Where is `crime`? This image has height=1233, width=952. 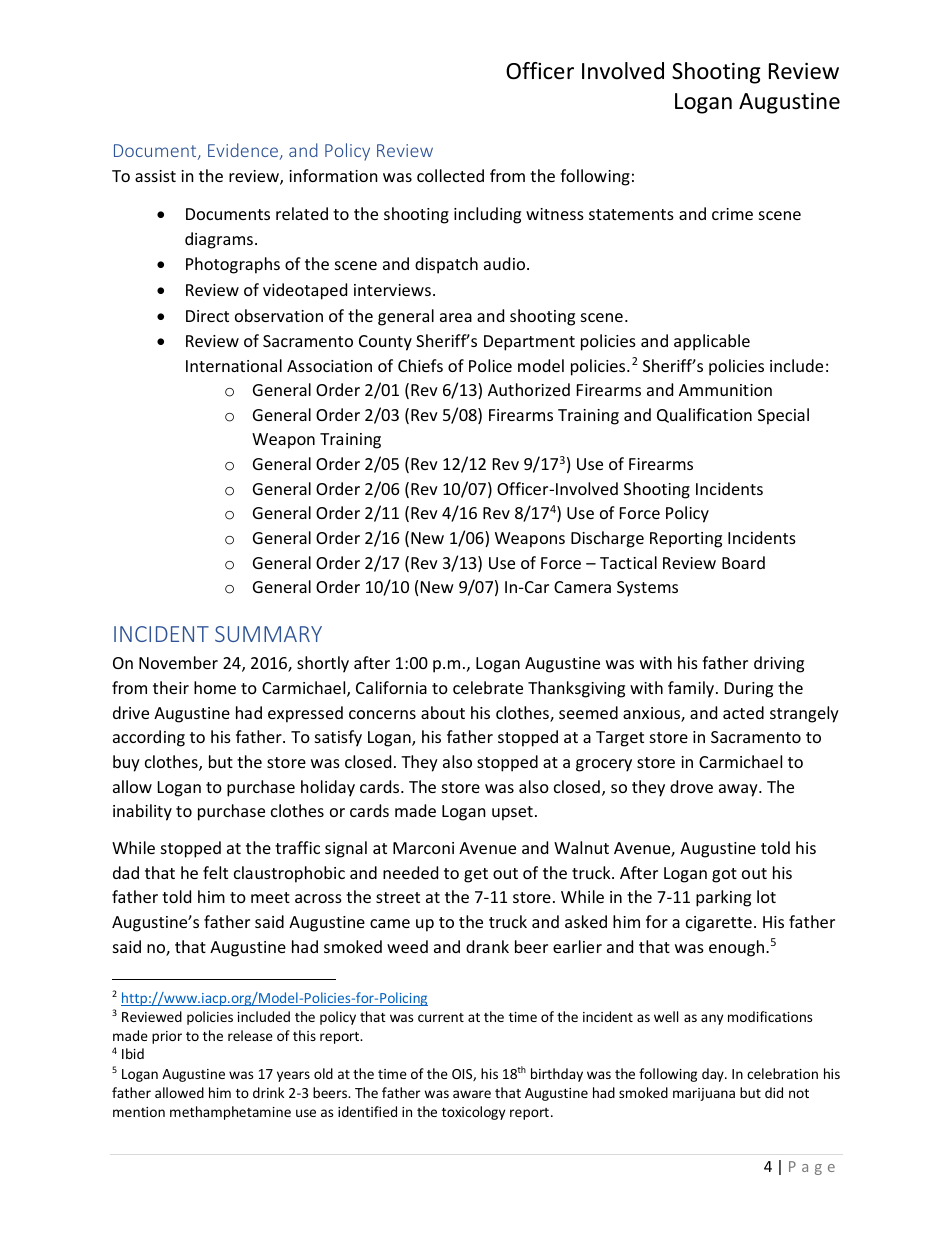
crime is located at coordinates (732, 214).
